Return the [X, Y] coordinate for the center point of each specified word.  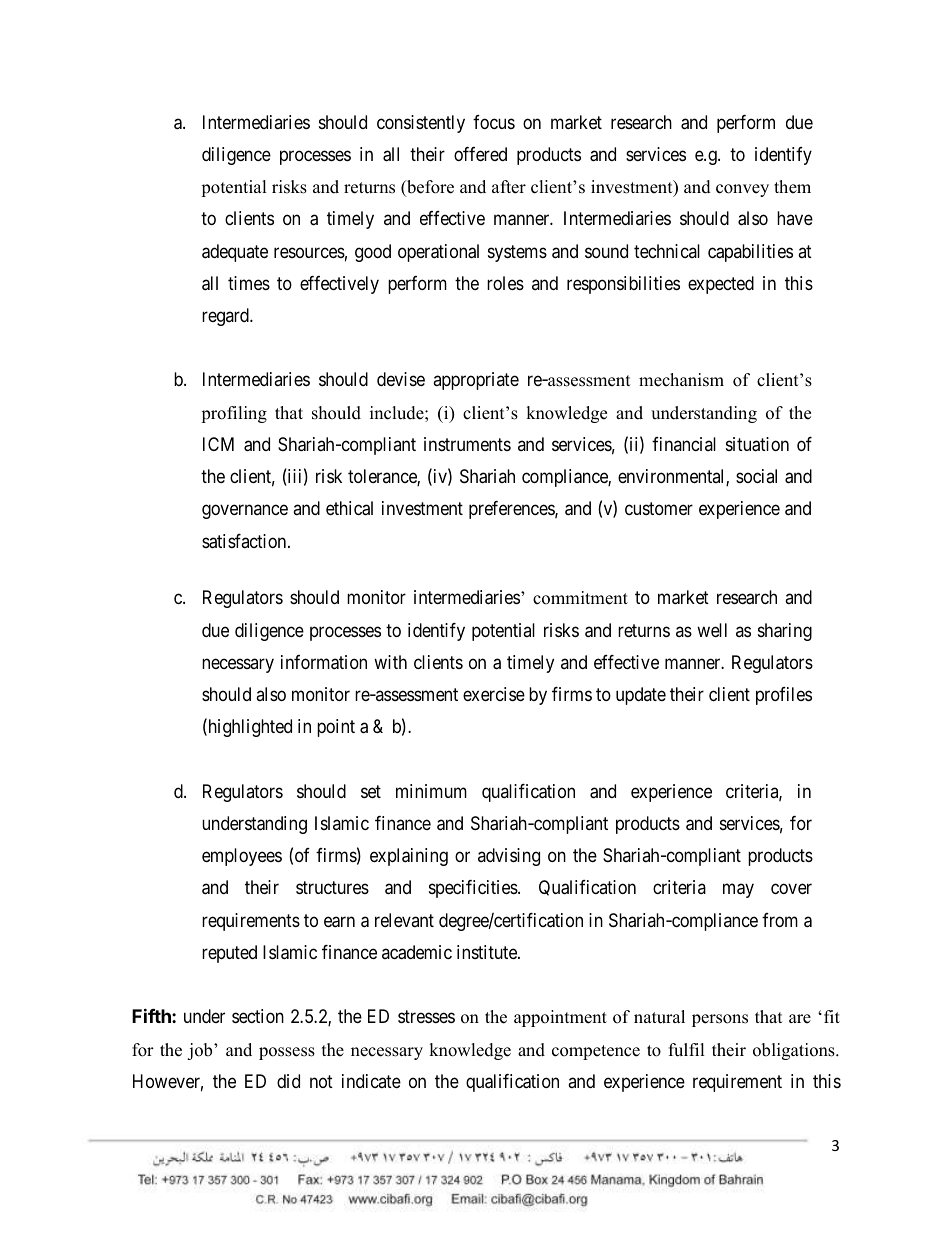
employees [242, 857]
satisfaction [245, 541]
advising [509, 857]
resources [309, 252]
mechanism [681, 380]
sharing [785, 632]
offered [480, 154]
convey [742, 190]
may [738, 891]
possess [287, 1053]
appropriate [476, 381]
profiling [234, 414]
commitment [580, 598]
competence [596, 1052]
